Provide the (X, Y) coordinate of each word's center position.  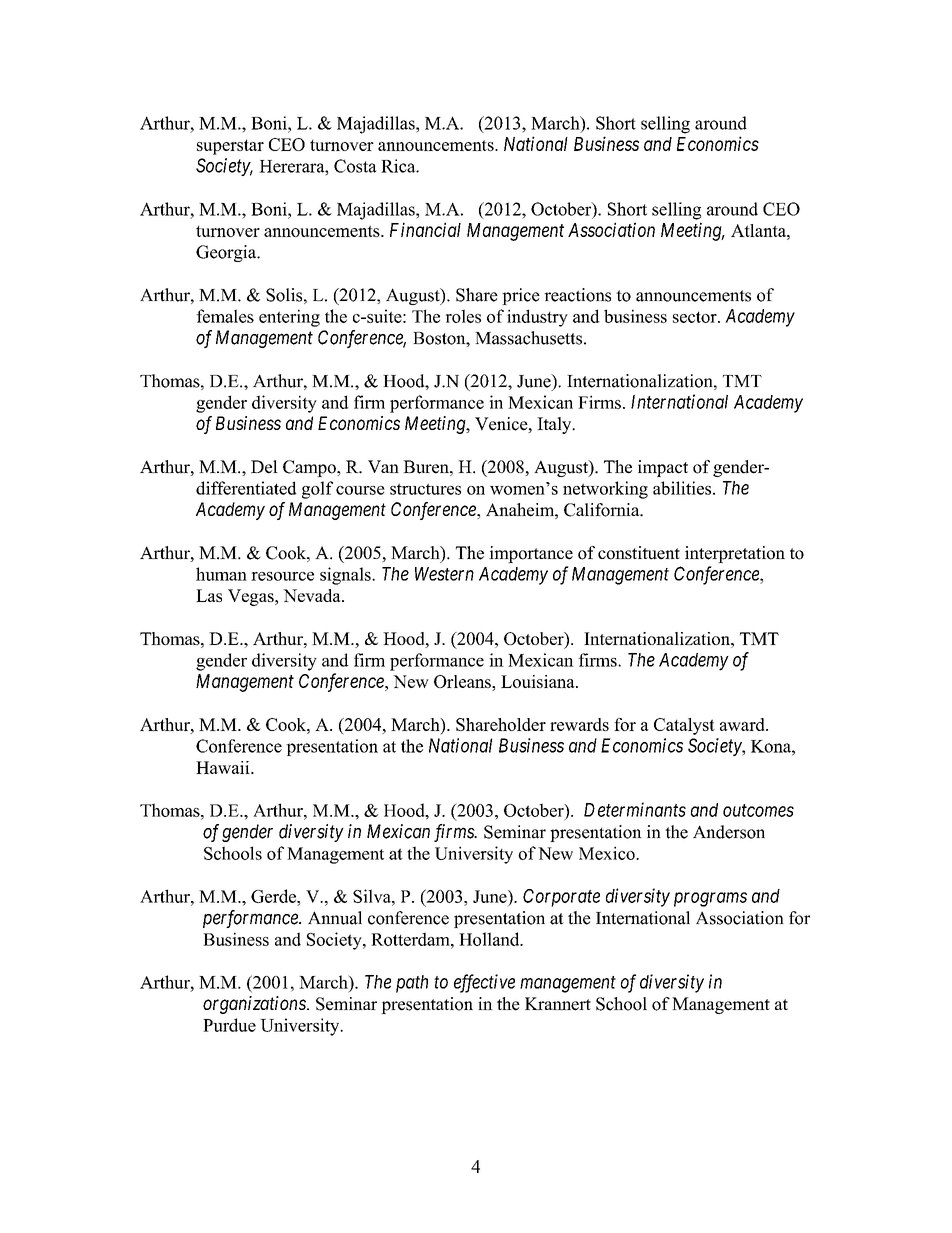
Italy (555, 425)
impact (663, 468)
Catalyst (684, 726)
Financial (425, 229)
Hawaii (224, 767)
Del (264, 467)
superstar (230, 147)
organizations (255, 1005)
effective (484, 983)
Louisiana (539, 681)
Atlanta (759, 230)
